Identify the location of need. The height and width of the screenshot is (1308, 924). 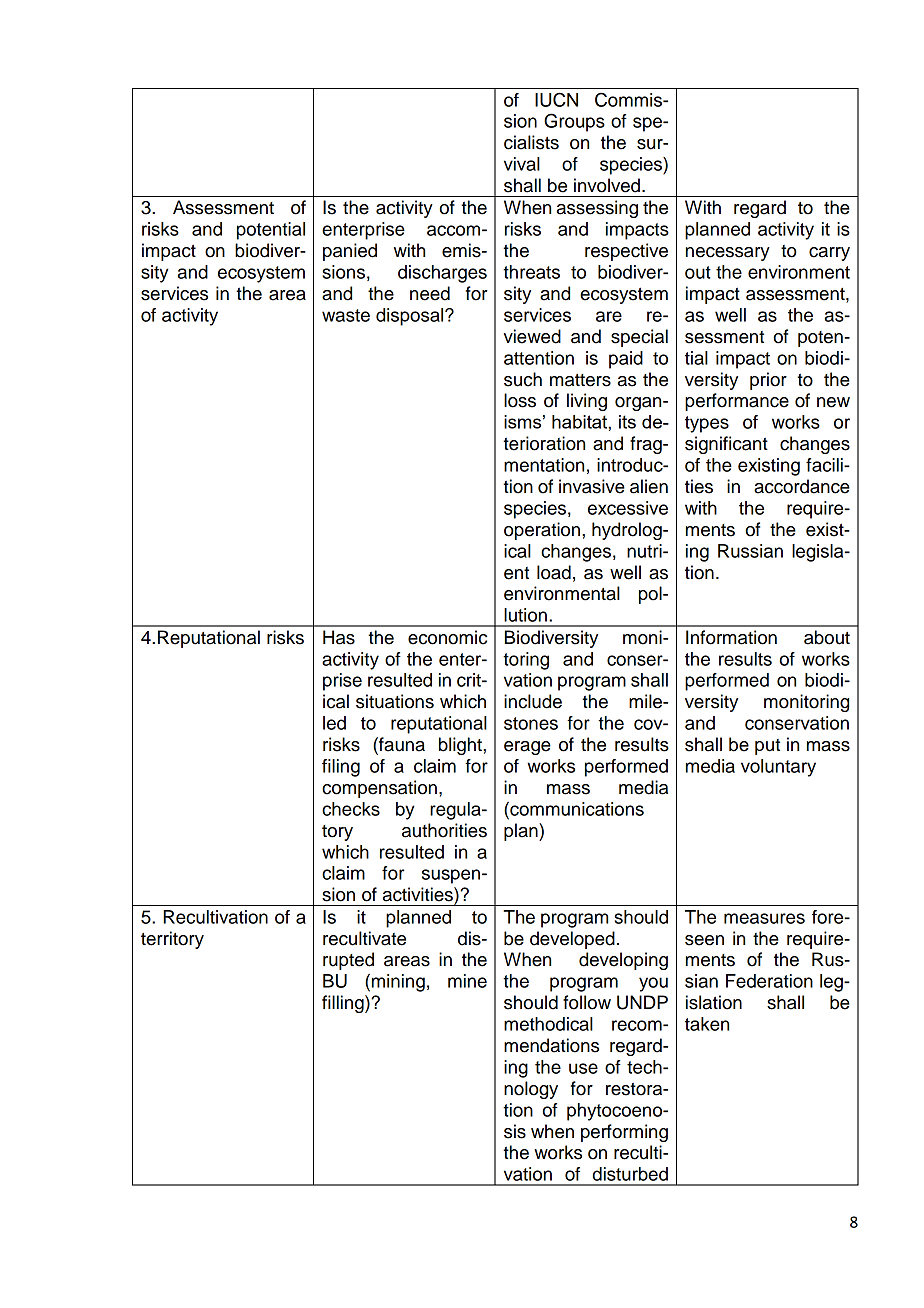
(430, 293).
